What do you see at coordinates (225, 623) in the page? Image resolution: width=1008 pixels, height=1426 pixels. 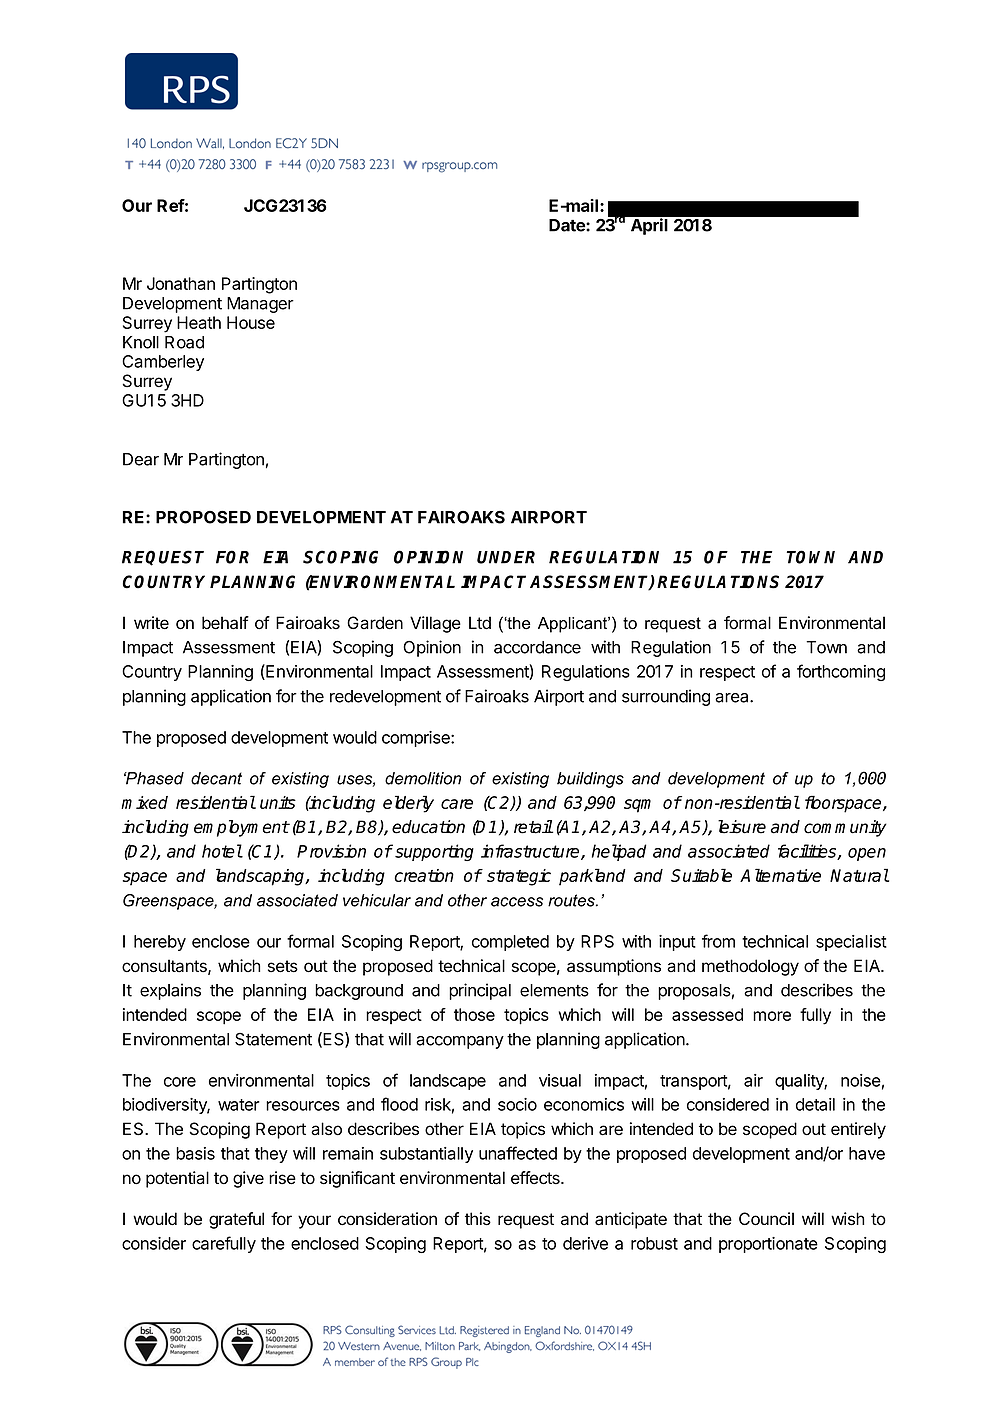 I see `behalf` at bounding box center [225, 623].
